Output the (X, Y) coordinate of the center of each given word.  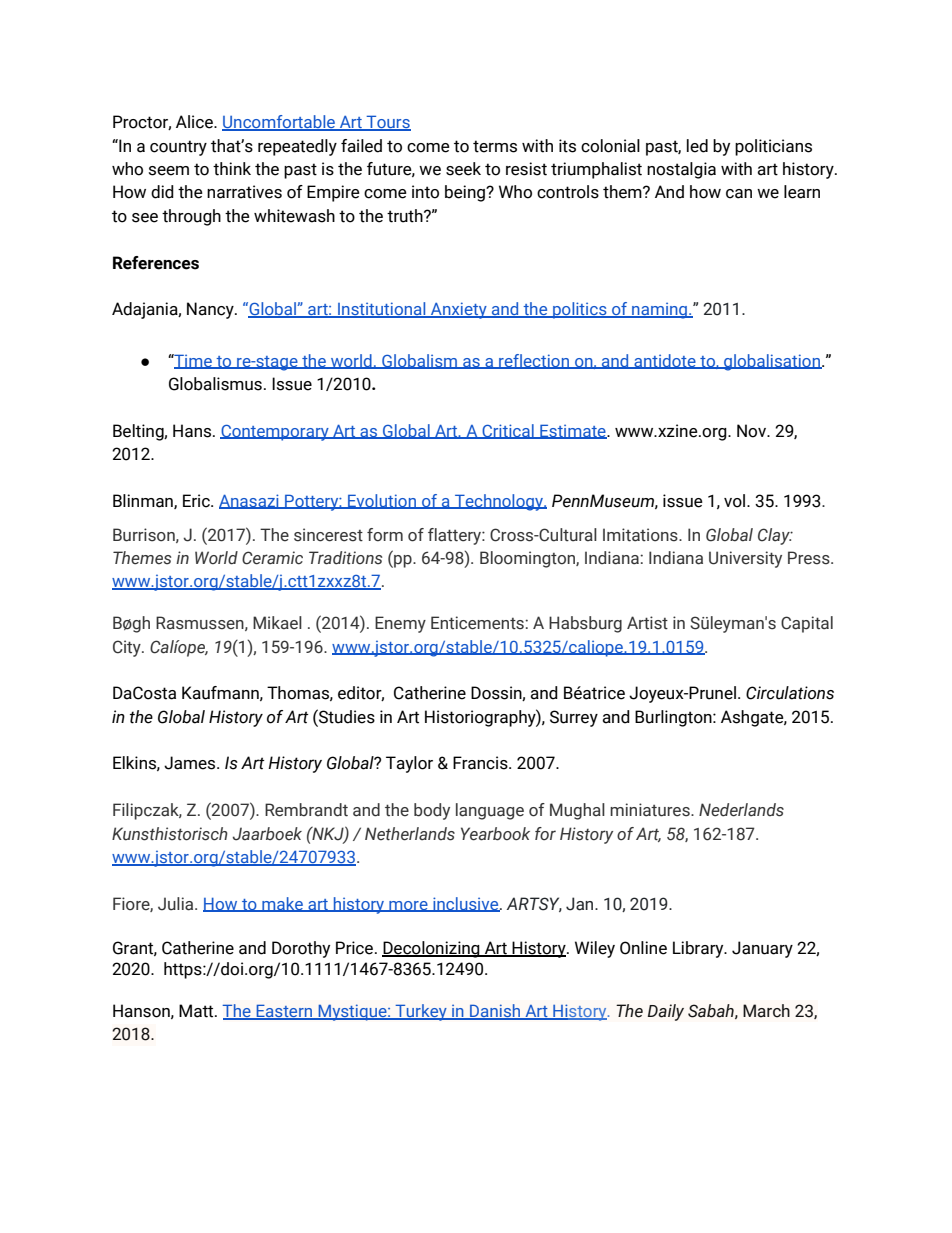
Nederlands (741, 810)
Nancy (211, 310)
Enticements (478, 623)
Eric (197, 501)
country (178, 148)
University (745, 559)
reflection (534, 361)
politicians (773, 147)
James (191, 763)
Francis (481, 763)
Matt (197, 1011)
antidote (665, 361)
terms (495, 146)
